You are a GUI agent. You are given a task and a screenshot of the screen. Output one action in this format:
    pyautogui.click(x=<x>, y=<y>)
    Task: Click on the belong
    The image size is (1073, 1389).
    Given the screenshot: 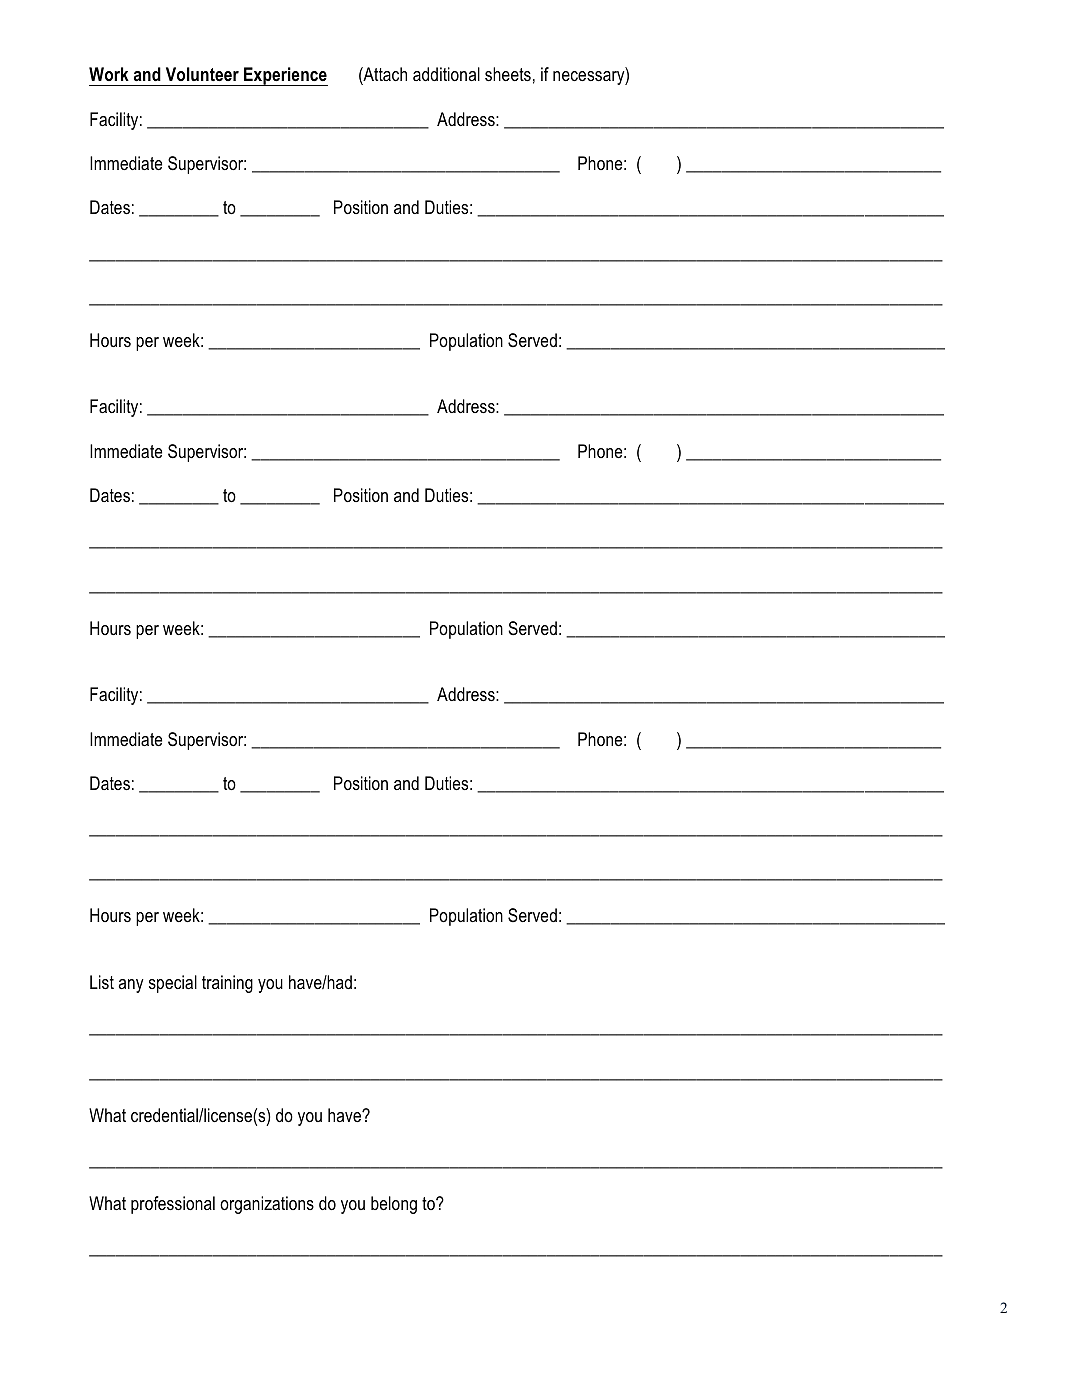 What is the action you would take?
    pyautogui.click(x=394, y=1205)
